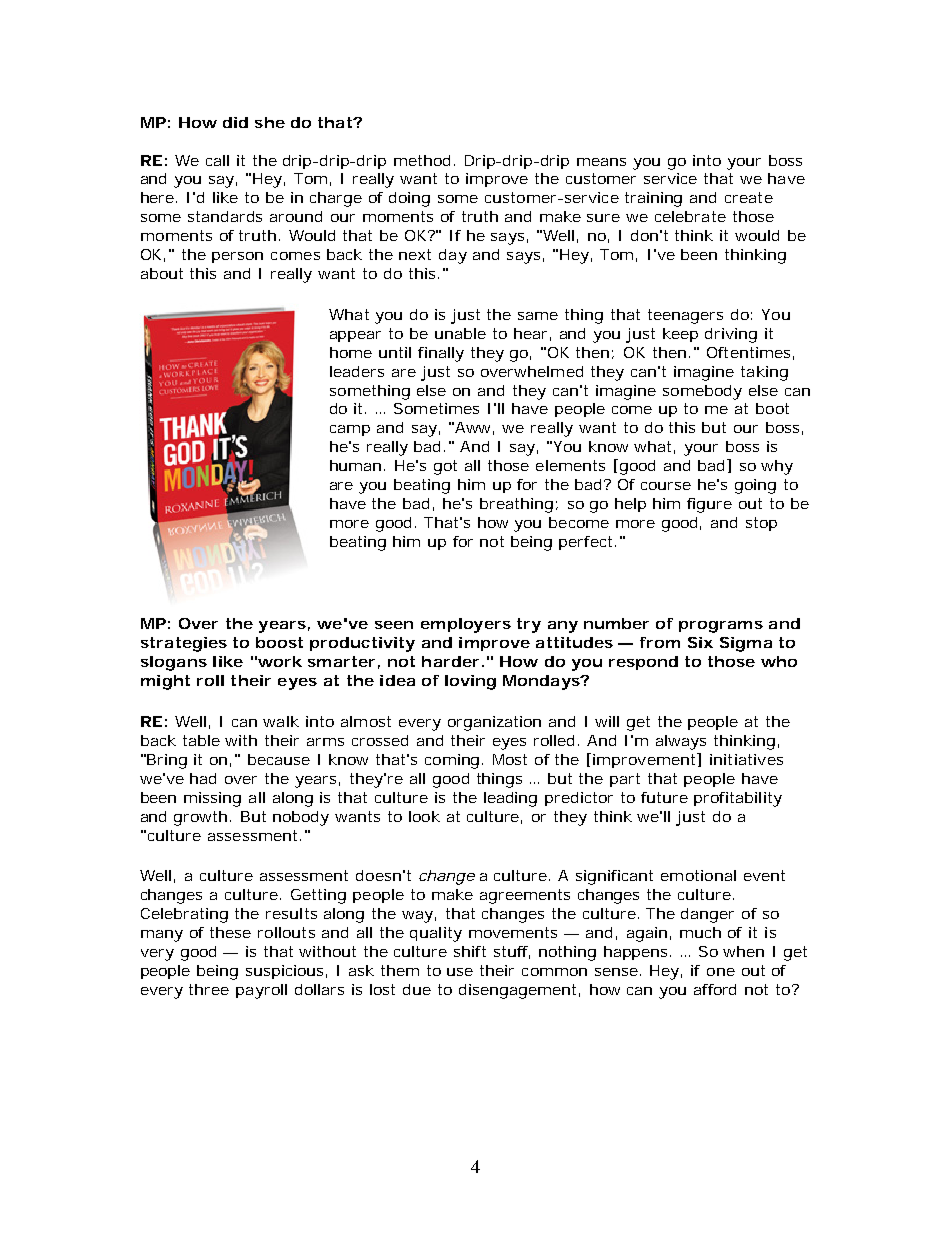 This image has height=1233, width=952. What do you see at coordinates (217, 160) in the image?
I see `call` at bounding box center [217, 160].
